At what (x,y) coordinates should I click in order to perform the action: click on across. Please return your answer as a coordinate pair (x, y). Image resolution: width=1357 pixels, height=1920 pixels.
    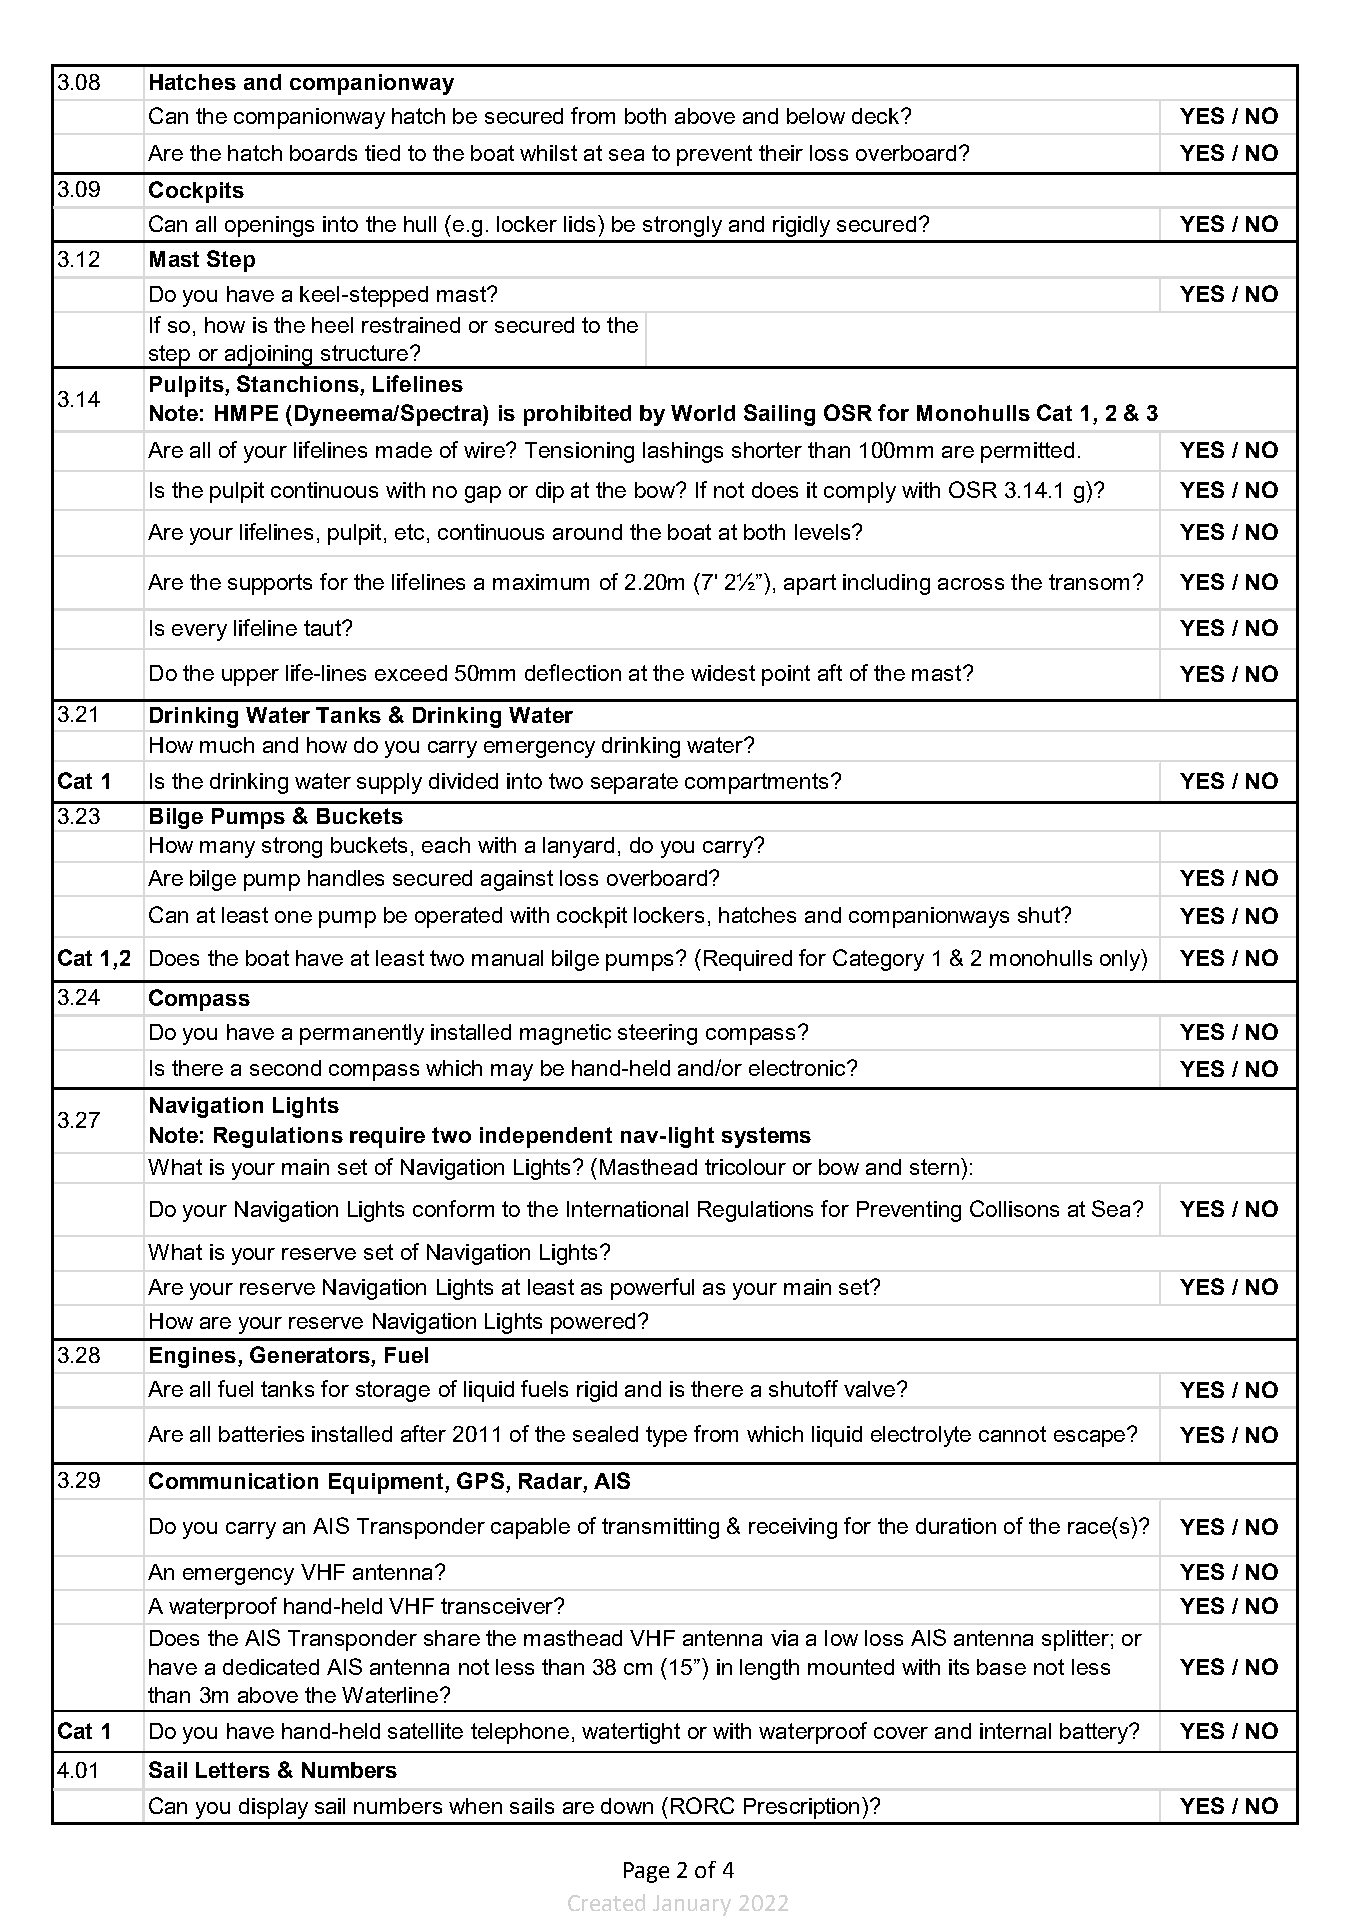
    Looking at the image, I should click on (971, 584).
